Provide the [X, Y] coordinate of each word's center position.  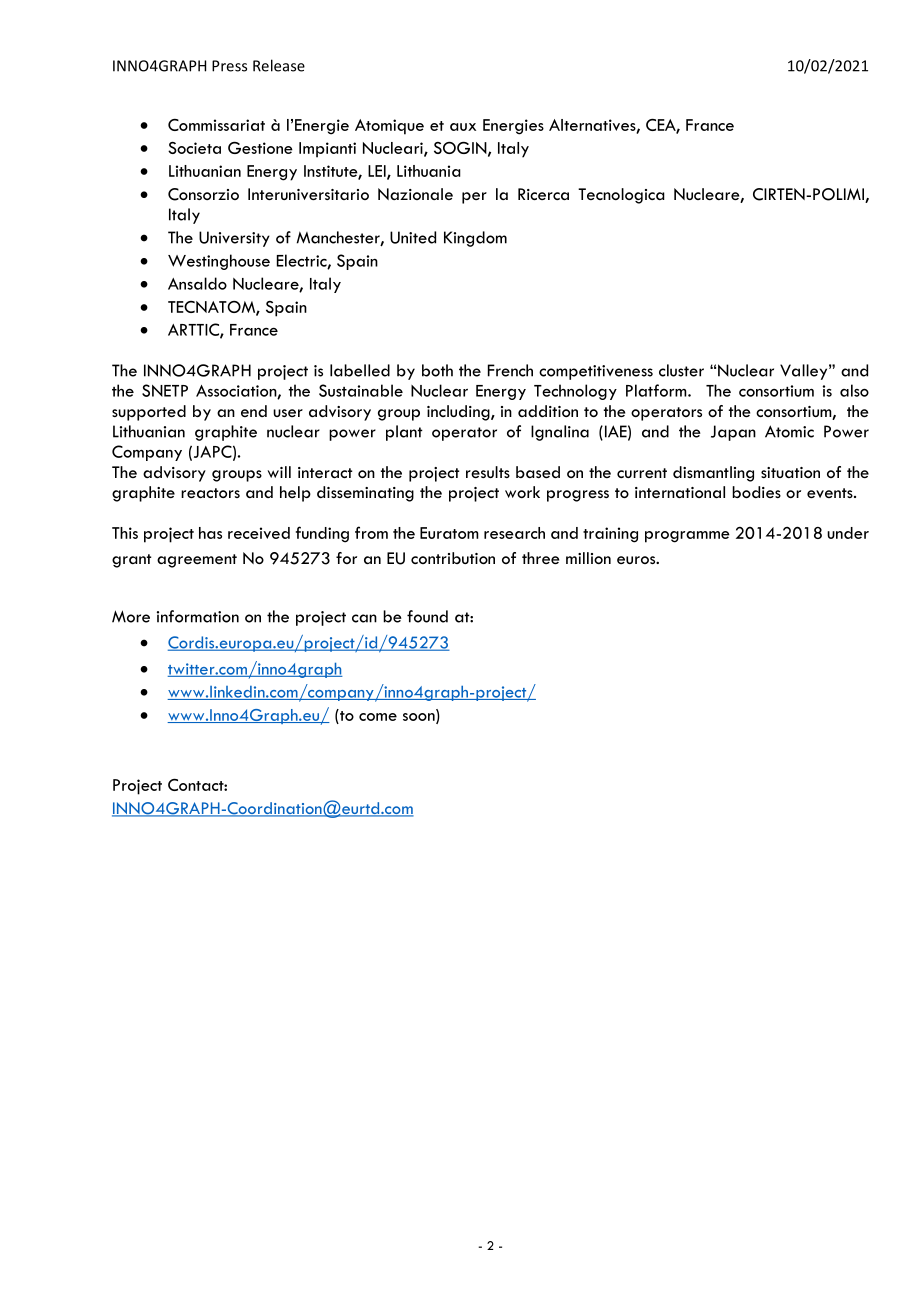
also [854, 390]
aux [463, 127]
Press [229, 66]
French [510, 370]
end [254, 411]
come [378, 717]
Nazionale [415, 194]
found [427, 616]
